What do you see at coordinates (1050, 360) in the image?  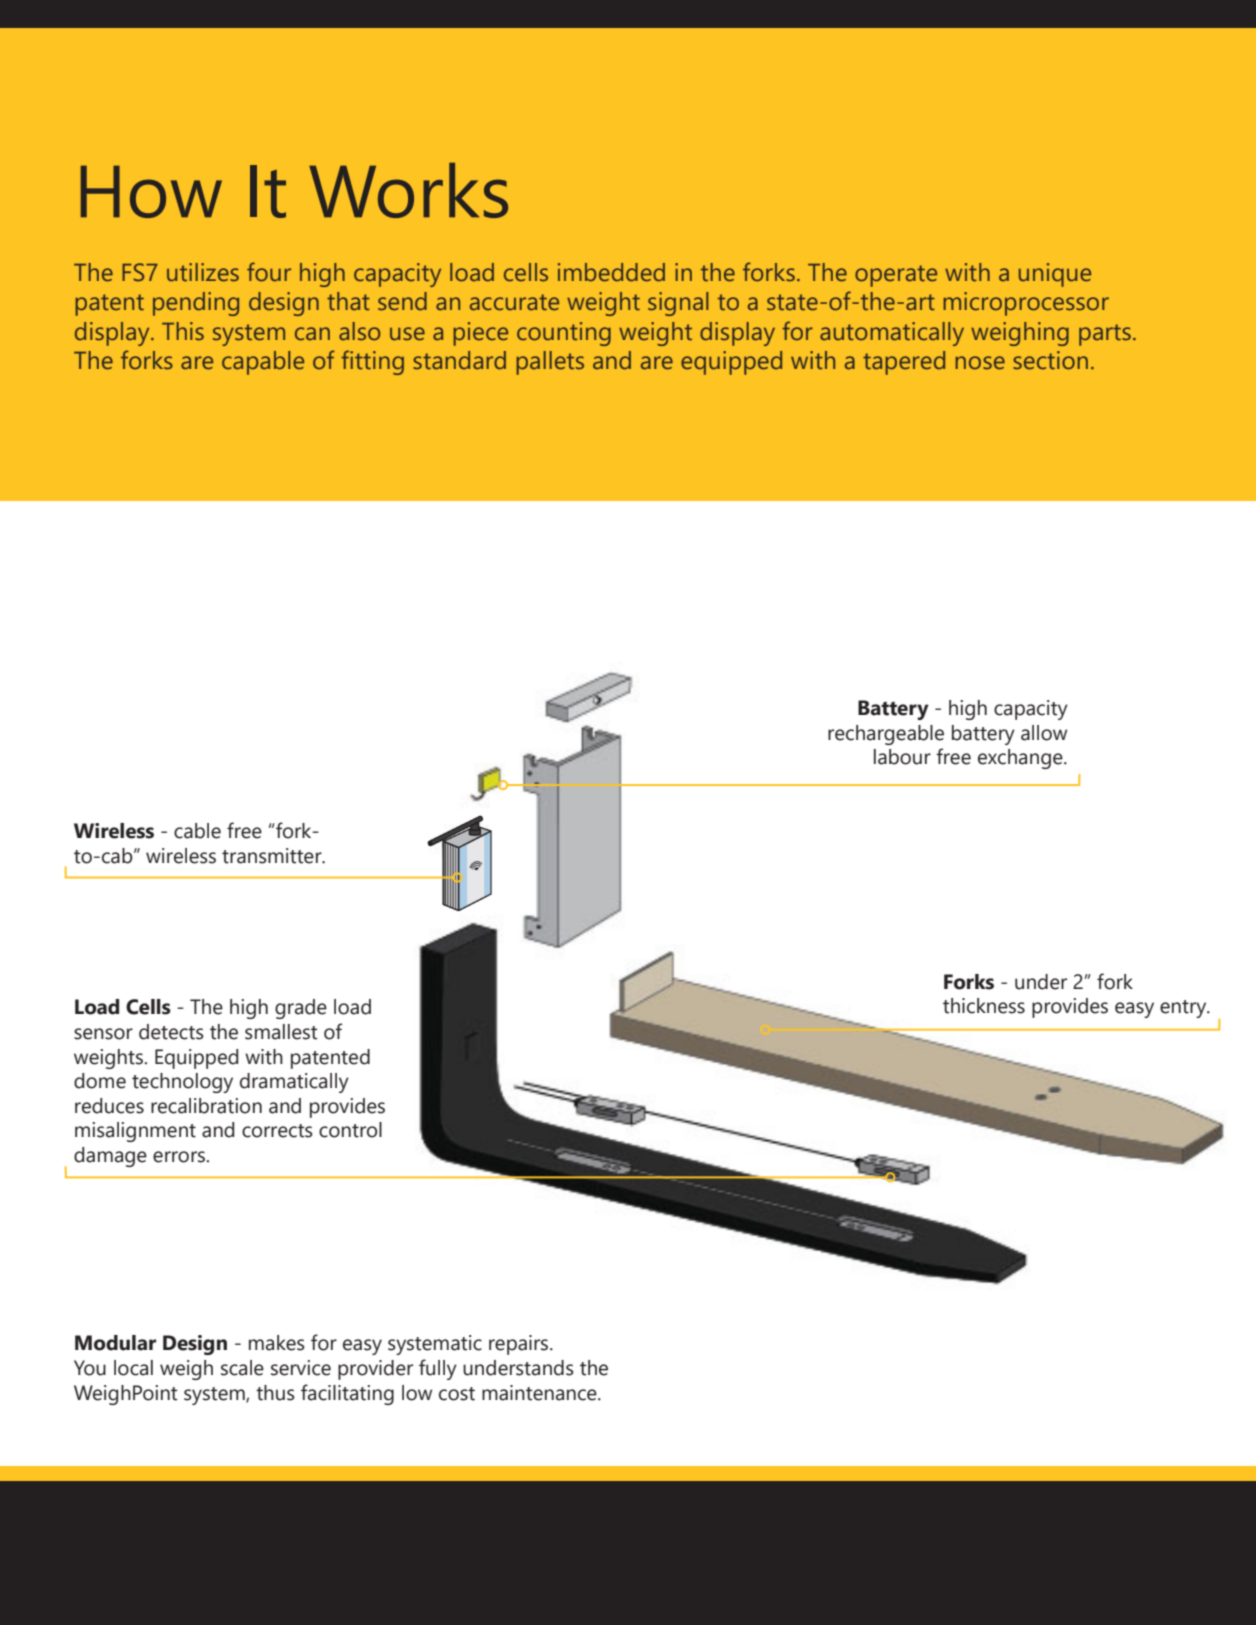 I see `section` at bounding box center [1050, 360].
